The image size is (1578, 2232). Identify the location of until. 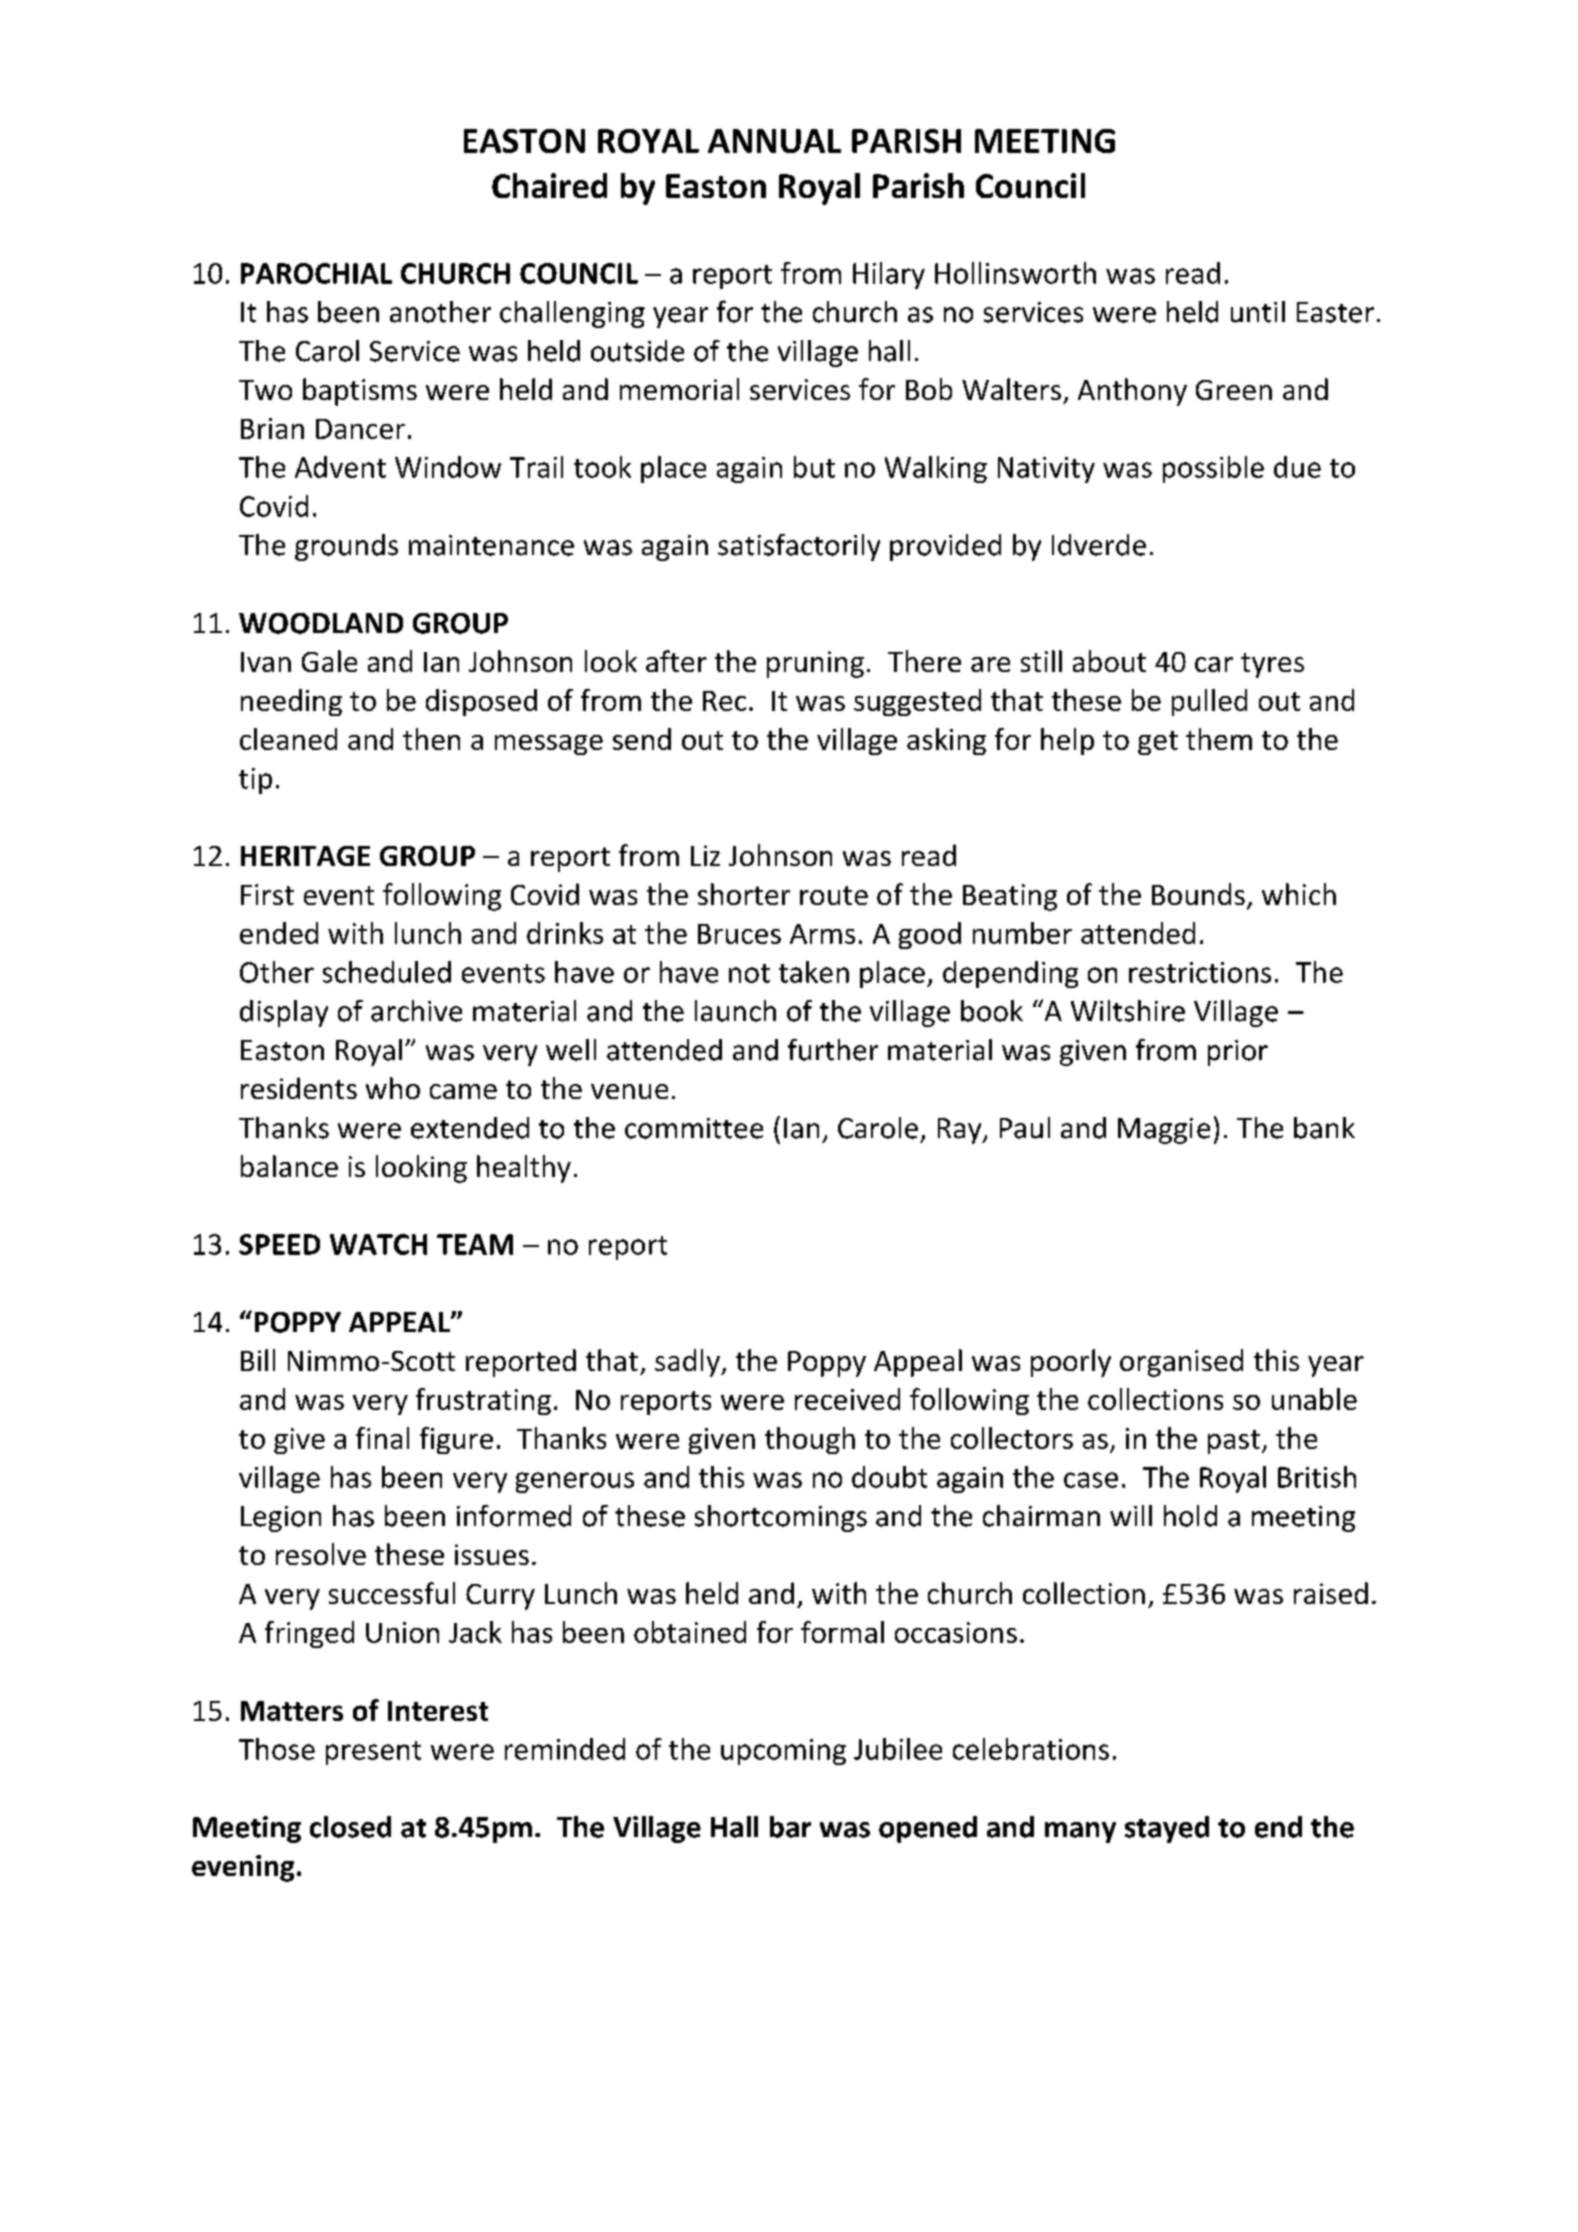
(1258, 312).
